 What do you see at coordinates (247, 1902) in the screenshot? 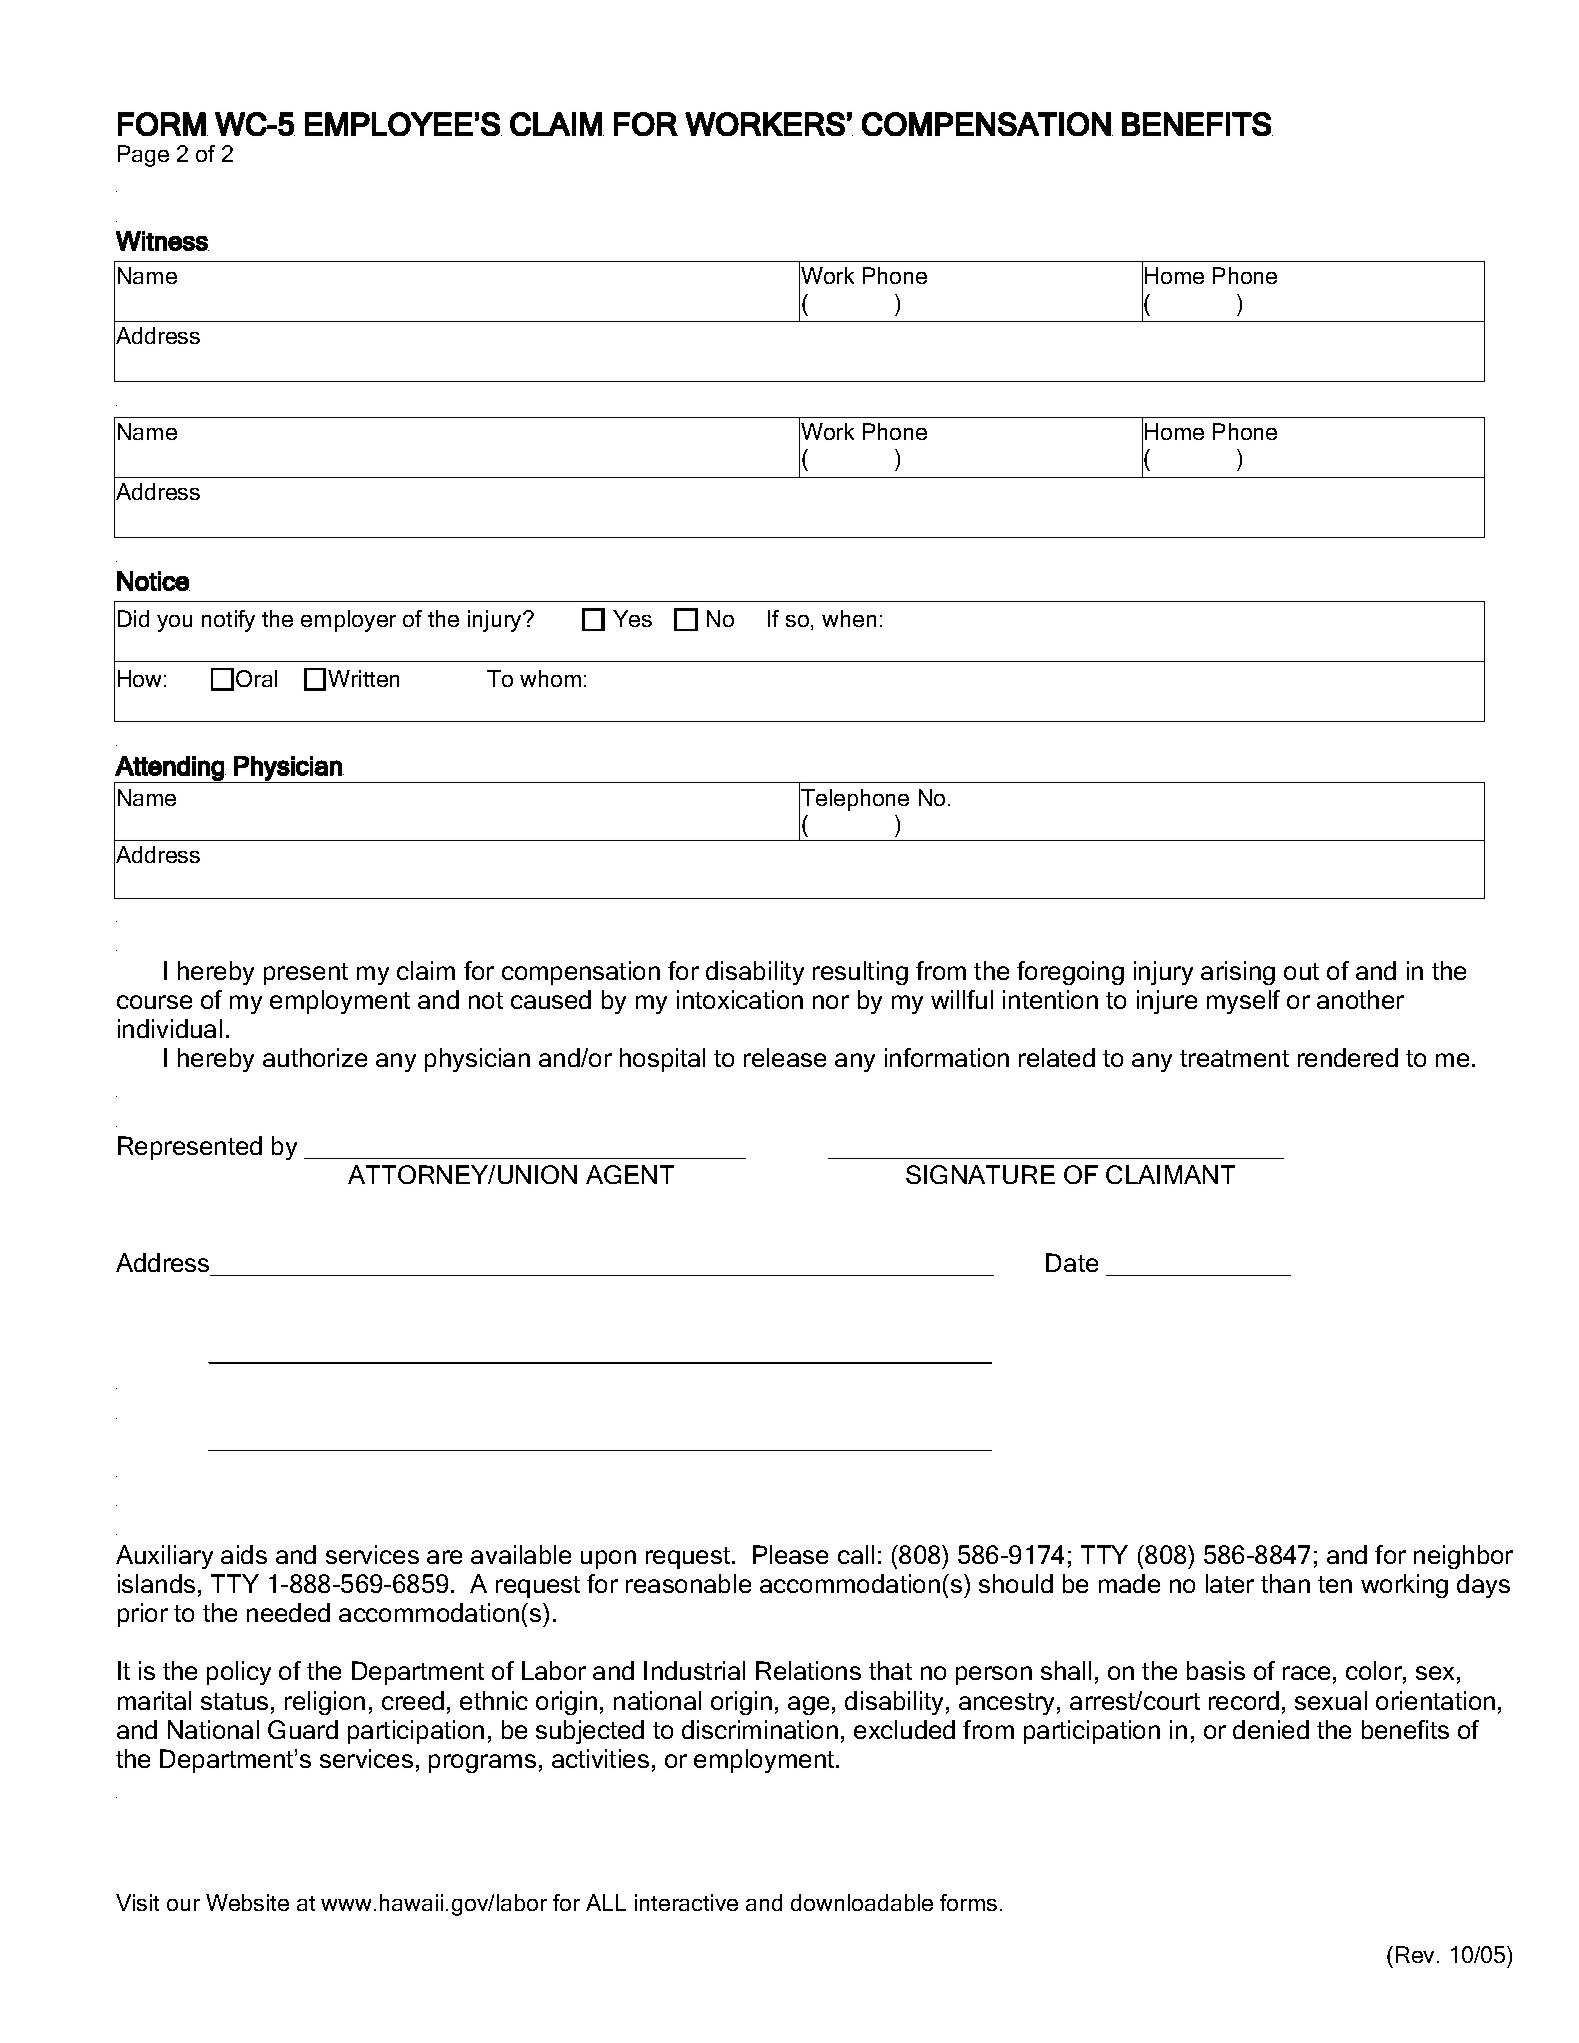
I see `Website` at bounding box center [247, 1902].
